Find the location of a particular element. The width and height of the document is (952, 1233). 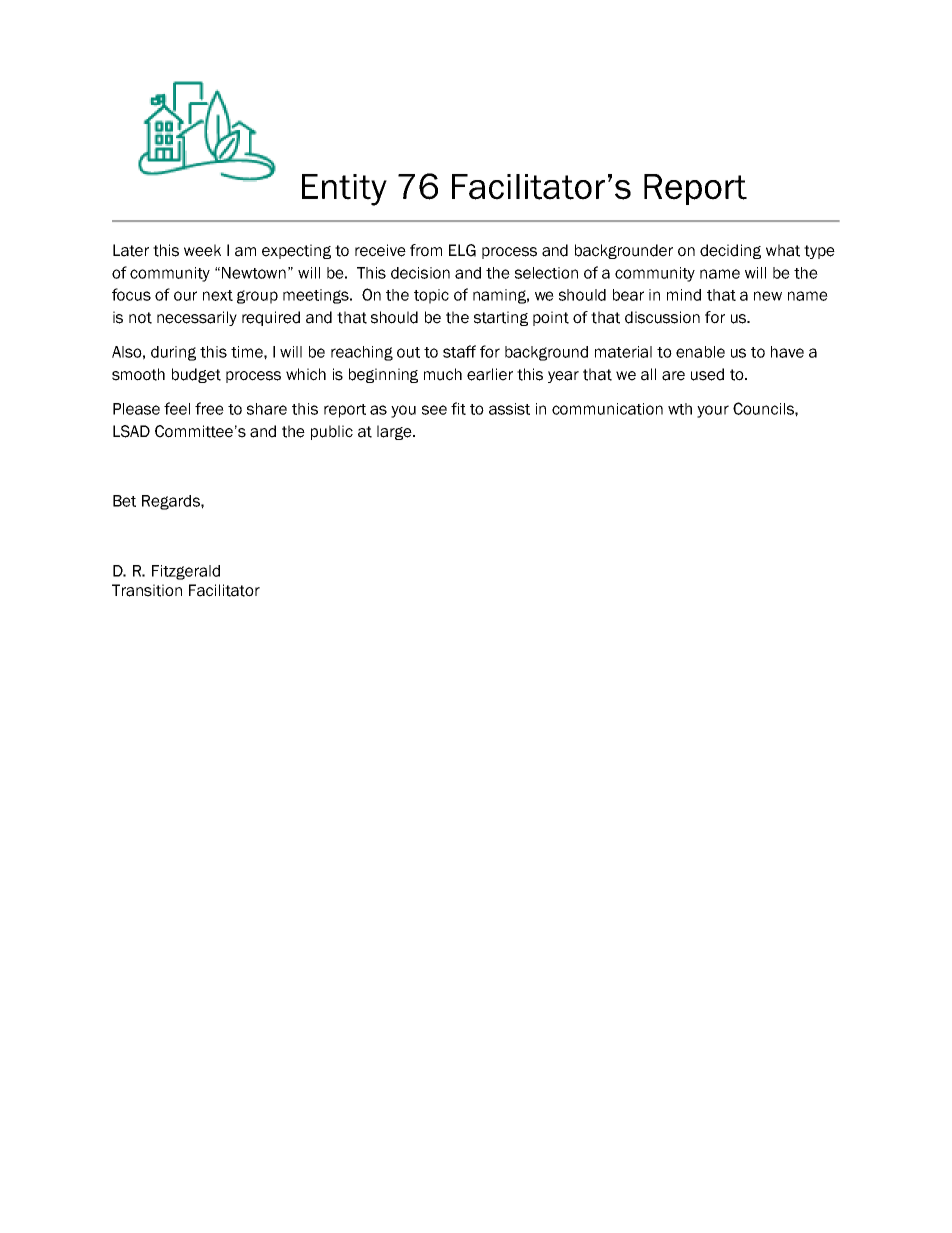

used is located at coordinates (707, 374).
